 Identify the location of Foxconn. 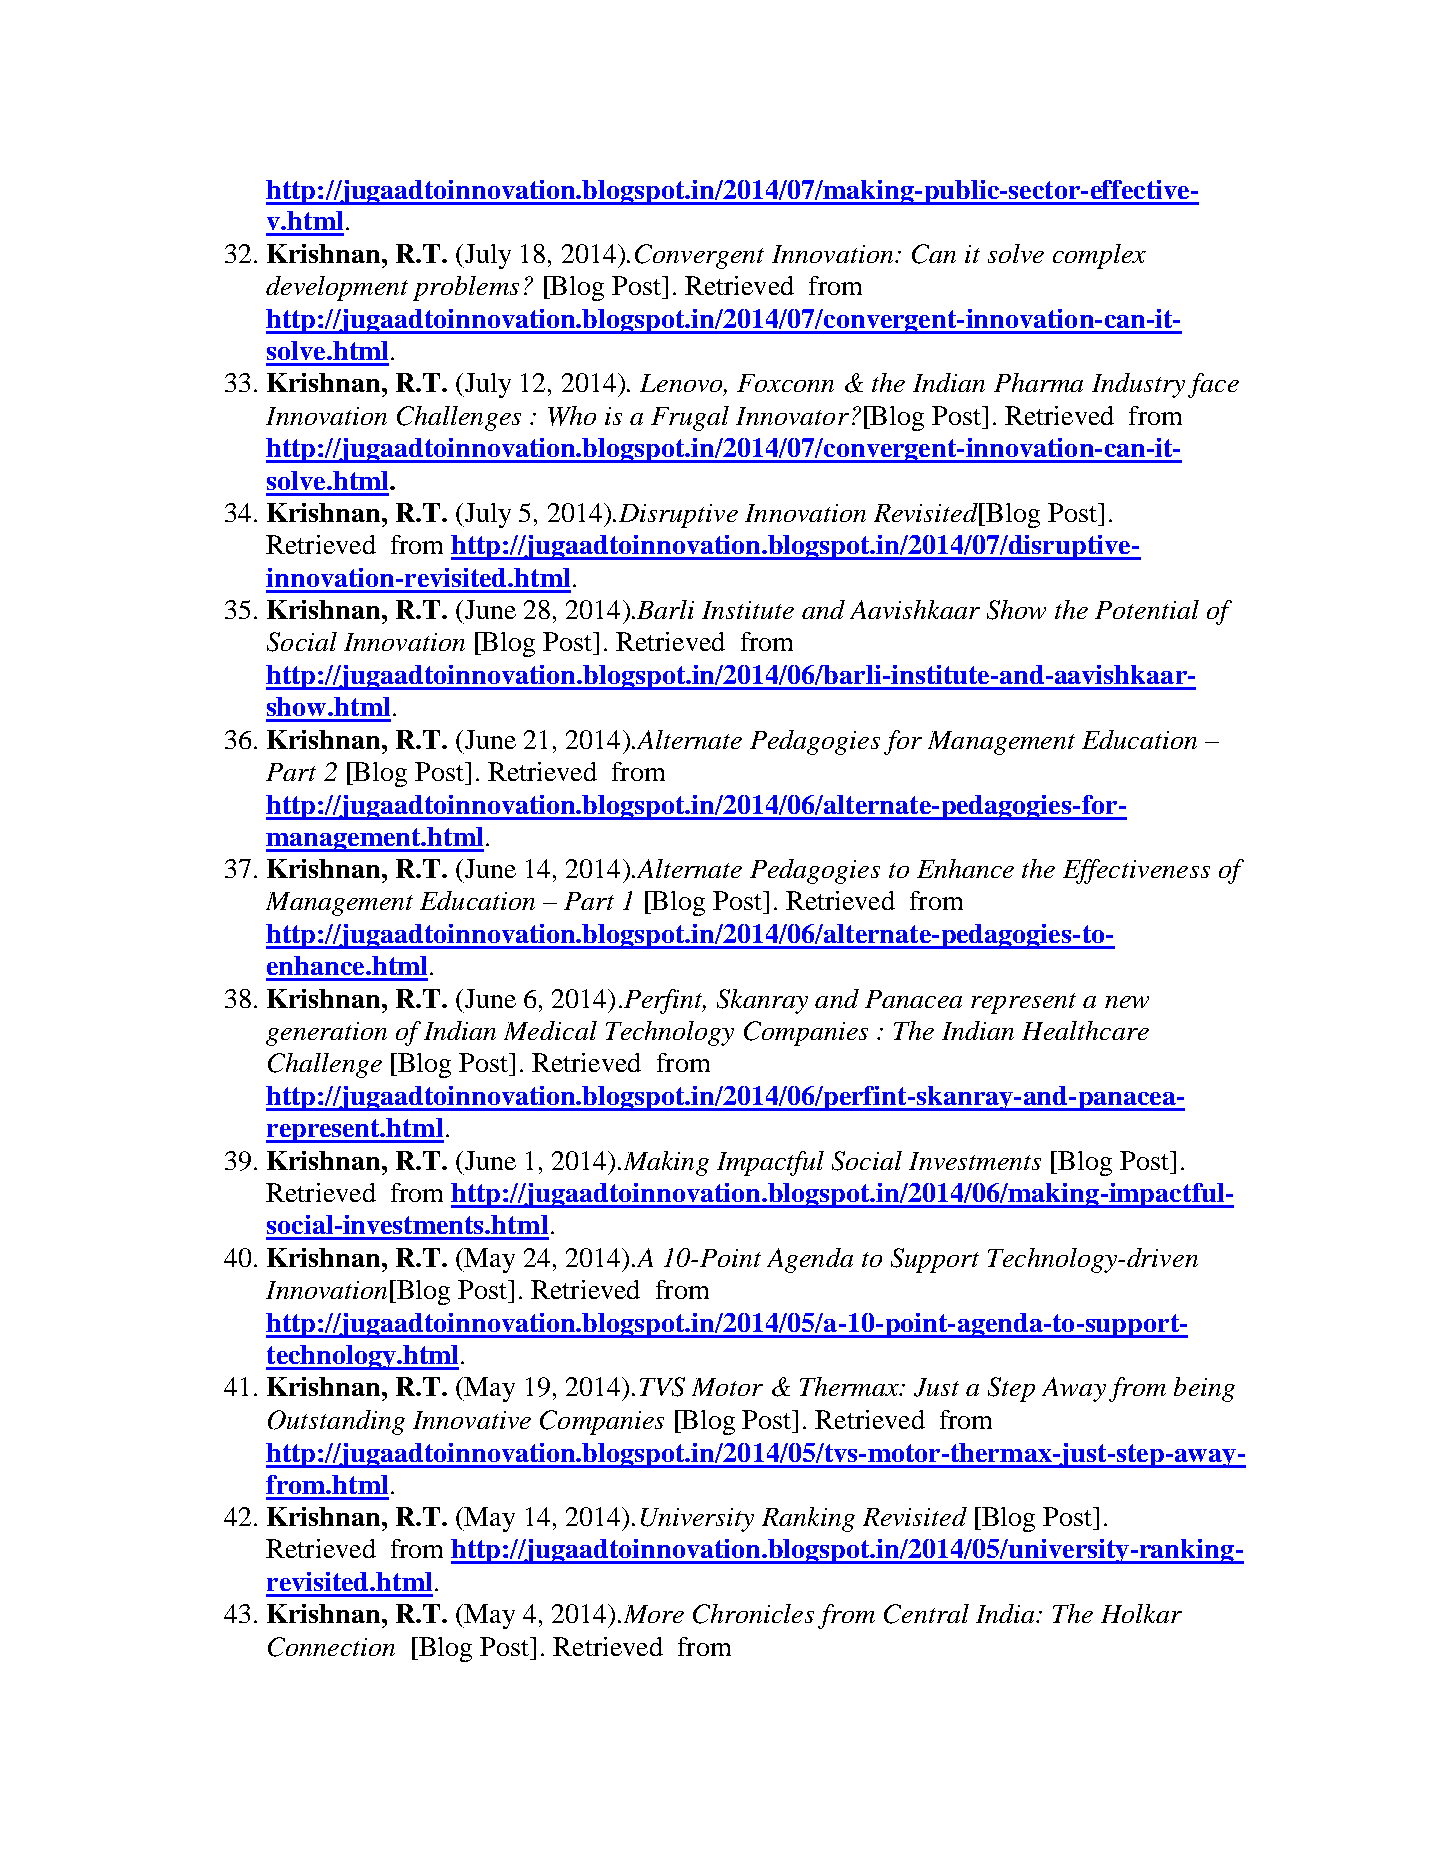
(785, 383).
